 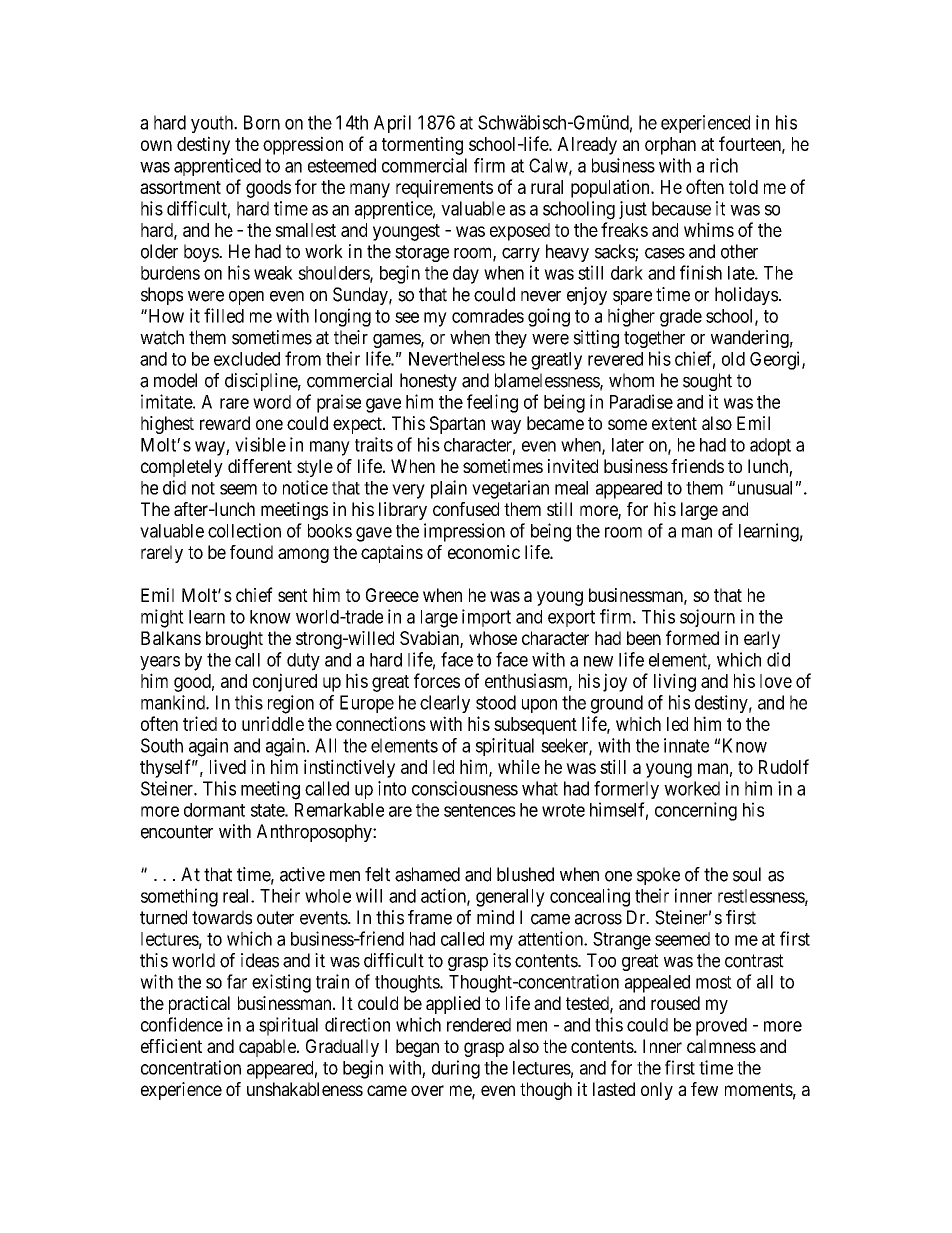 I want to click on tormenting, so click(x=422, y=145).
